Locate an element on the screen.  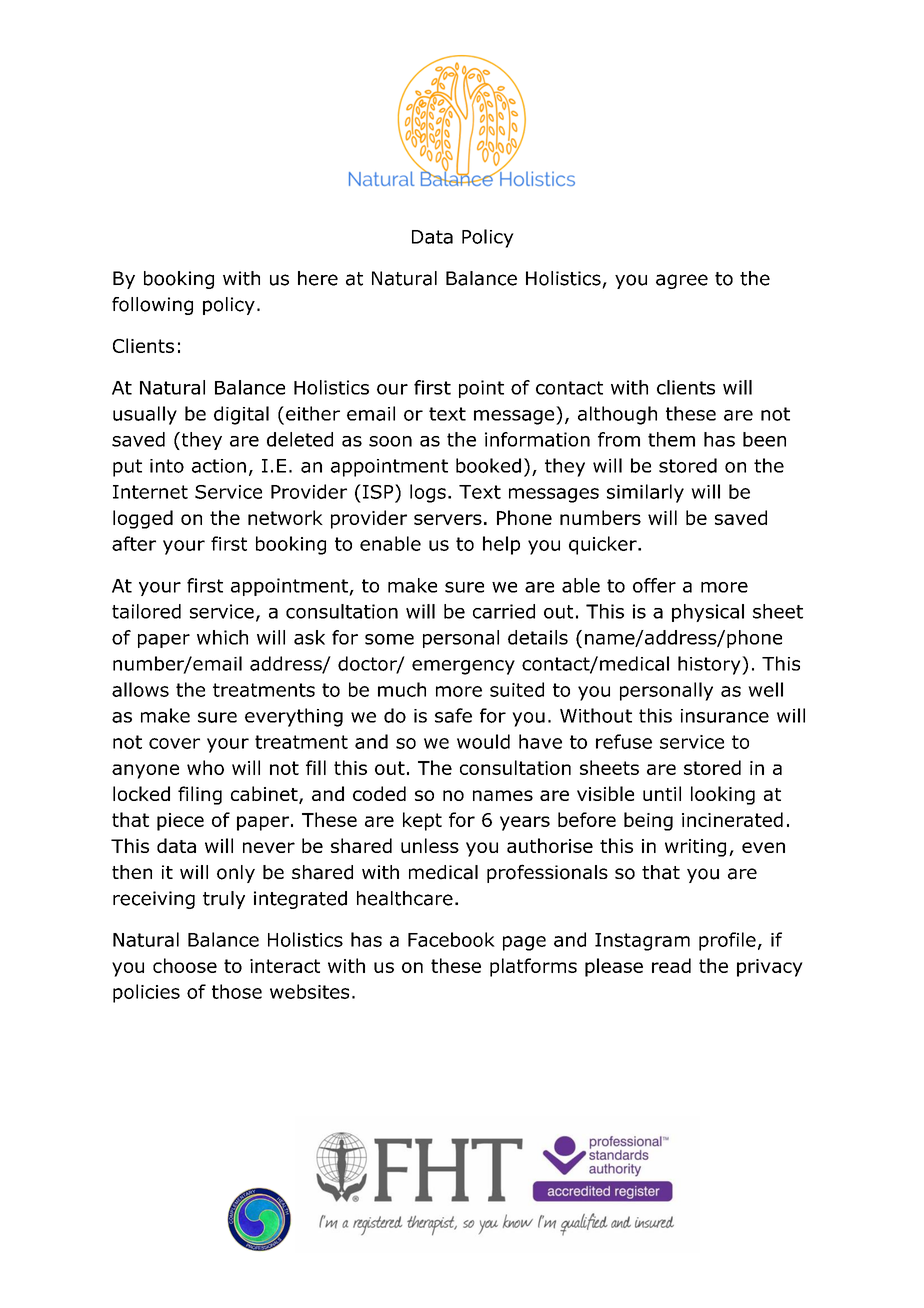
emergency is located at coordinates (463, 667).
